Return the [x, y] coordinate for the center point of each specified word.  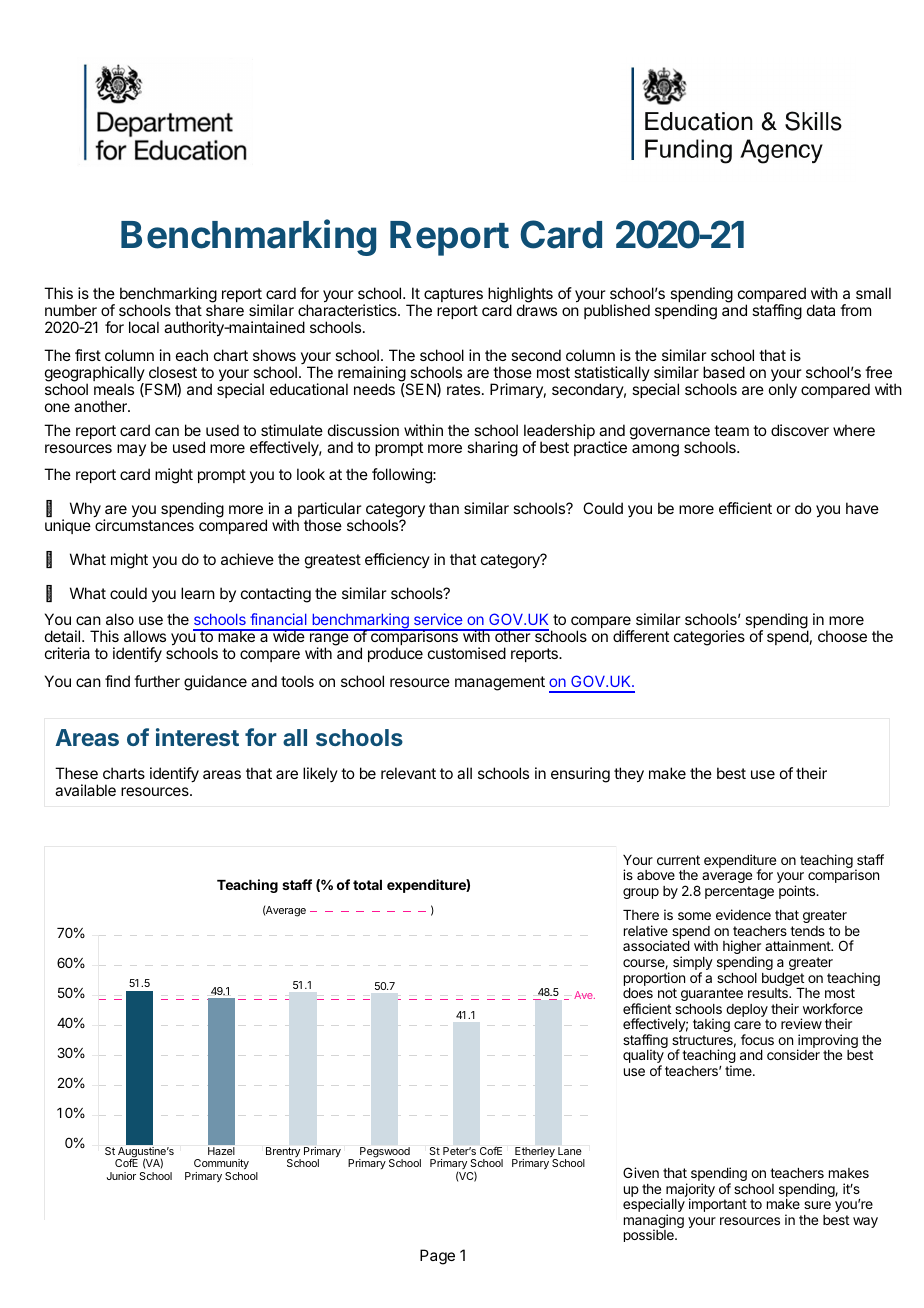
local [144, 327]
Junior [121, 1176]
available [85, 790]
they [629, 775]
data [821, 310]
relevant [408, 773]
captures [453, 295]
